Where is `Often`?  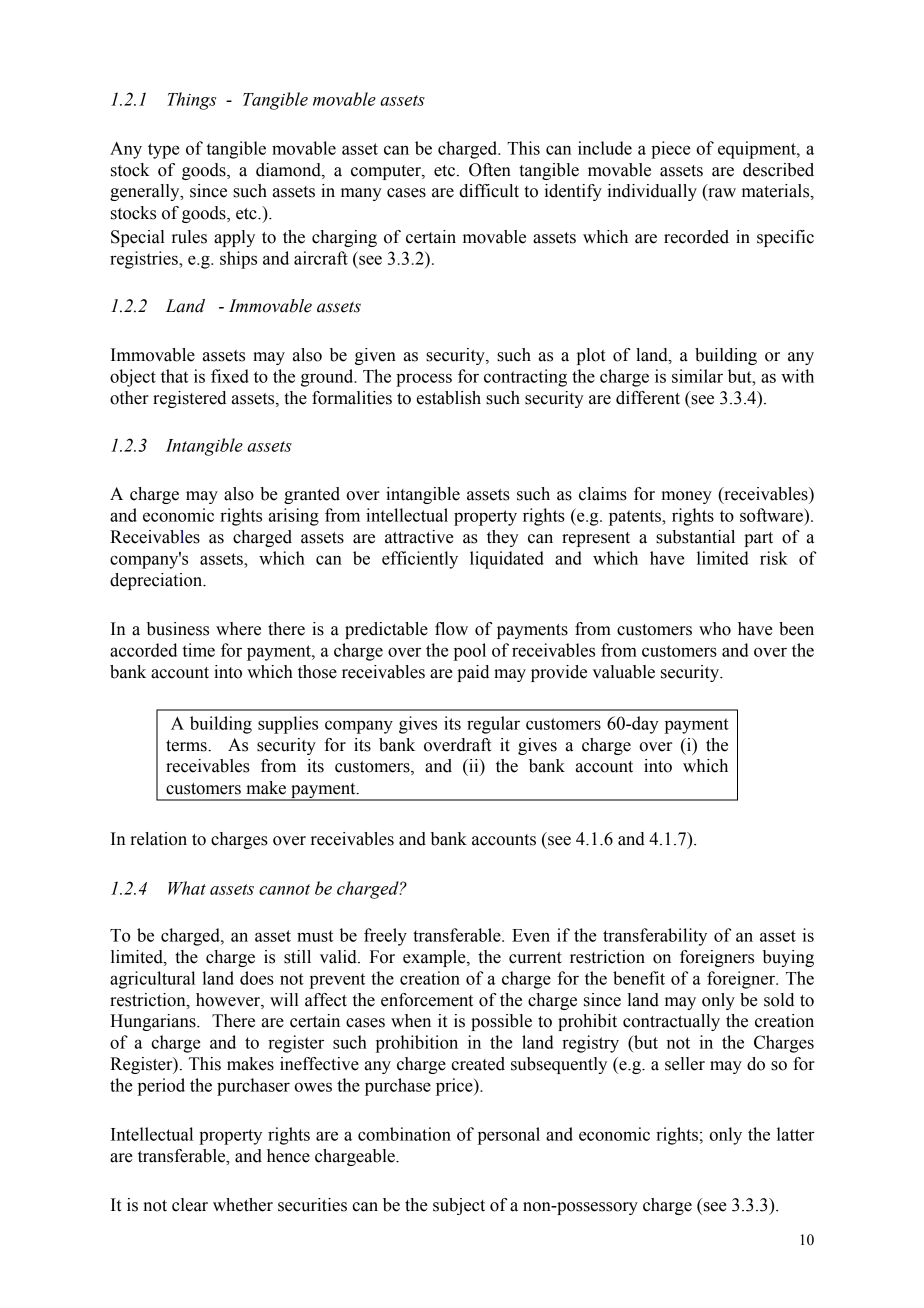 Often is located at coordinates (490, 170).
